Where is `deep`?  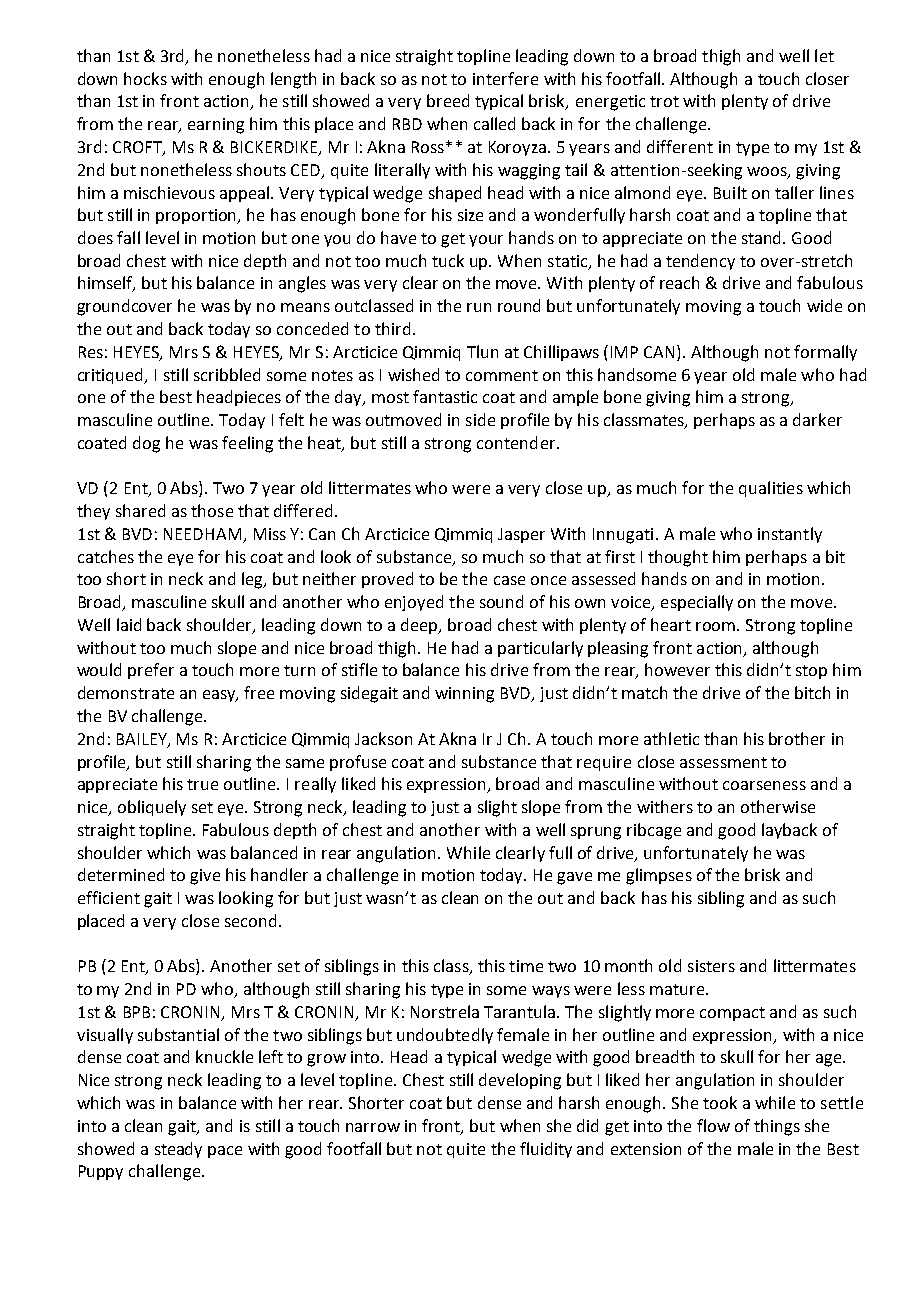
deep is located at coordinates (421, 626).
